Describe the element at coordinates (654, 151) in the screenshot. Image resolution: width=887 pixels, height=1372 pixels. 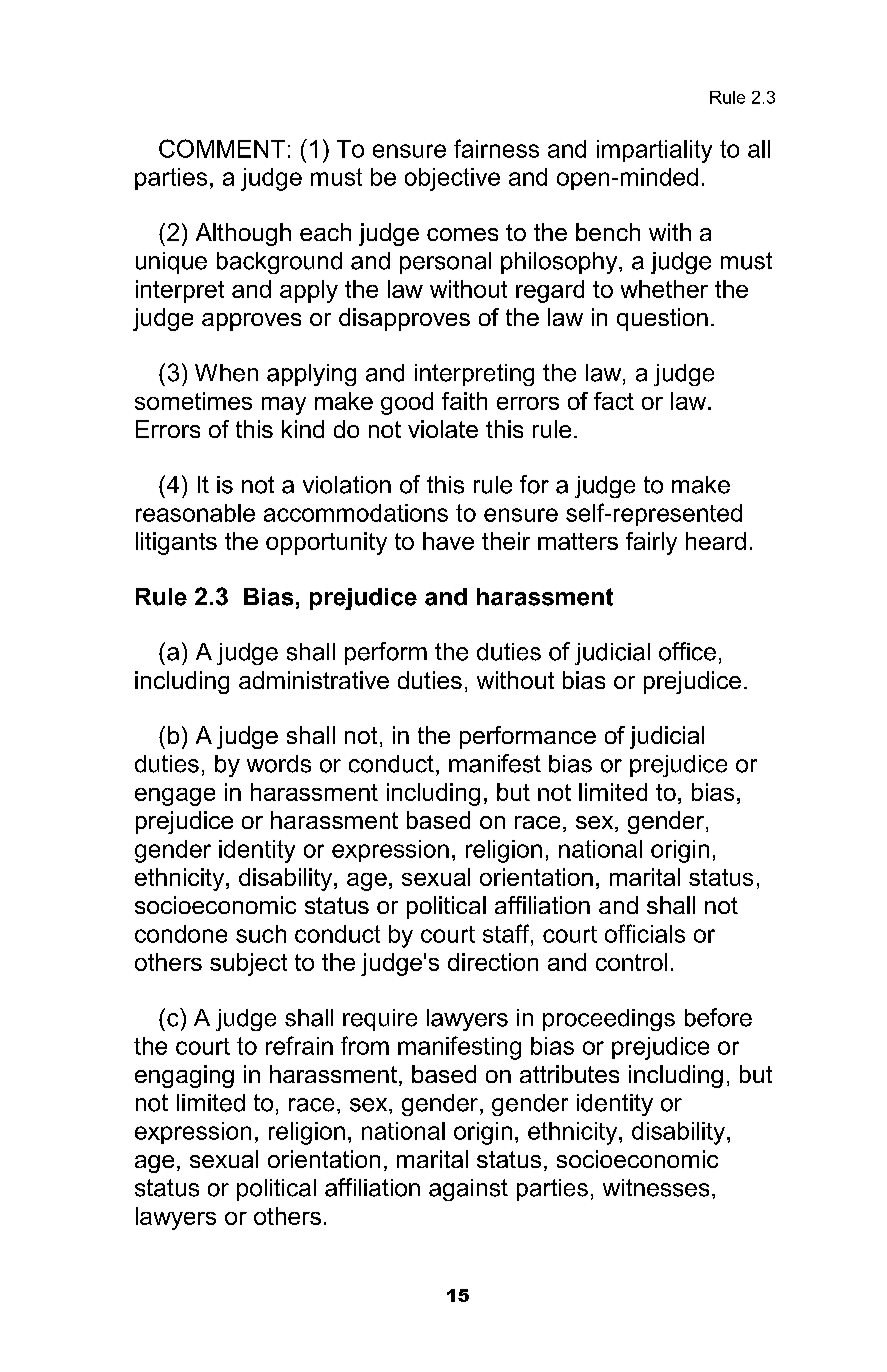
I see `impartiality` at that location.
